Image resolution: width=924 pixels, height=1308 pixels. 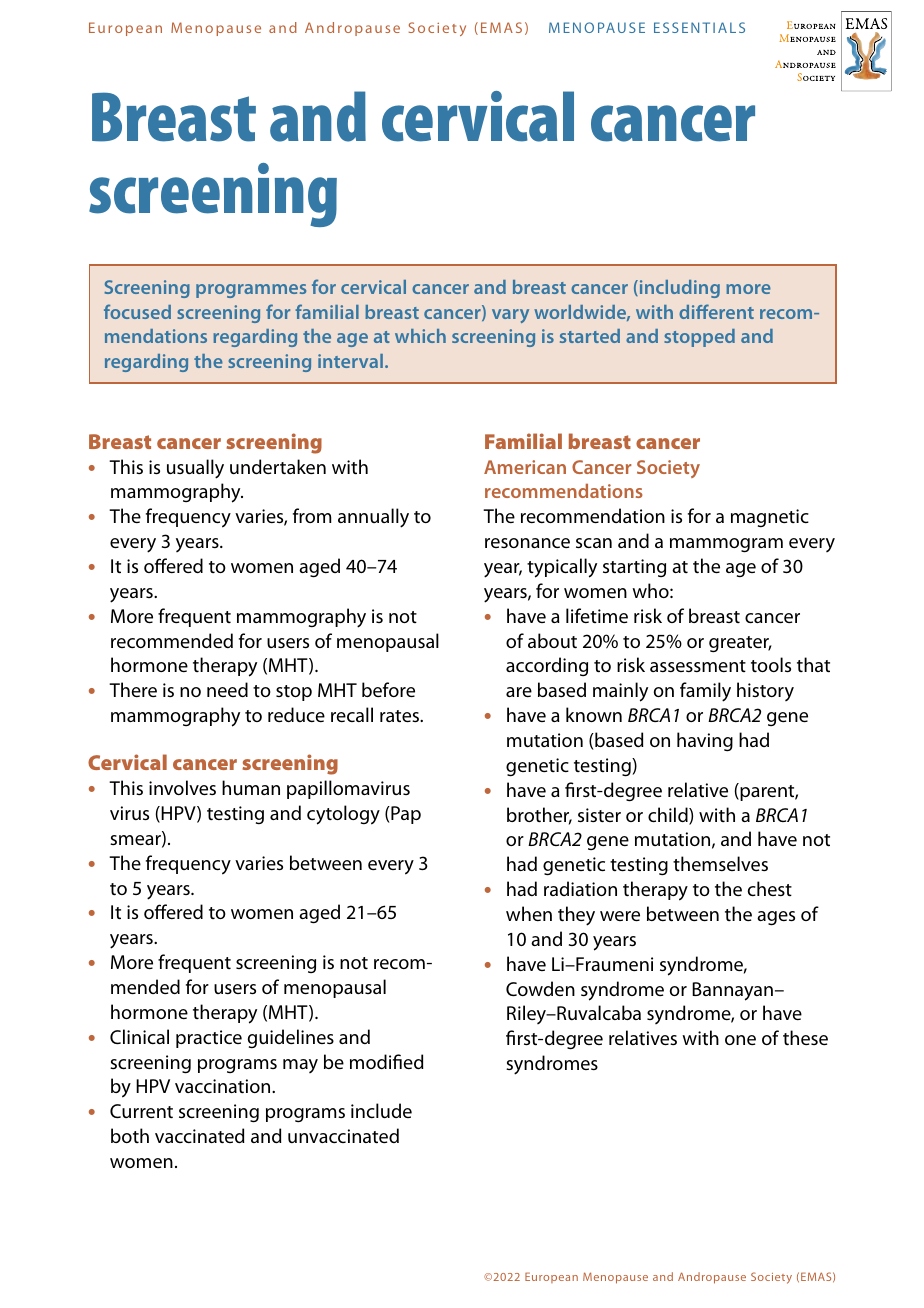 I want to click on need, so click(x=227, y=689).
